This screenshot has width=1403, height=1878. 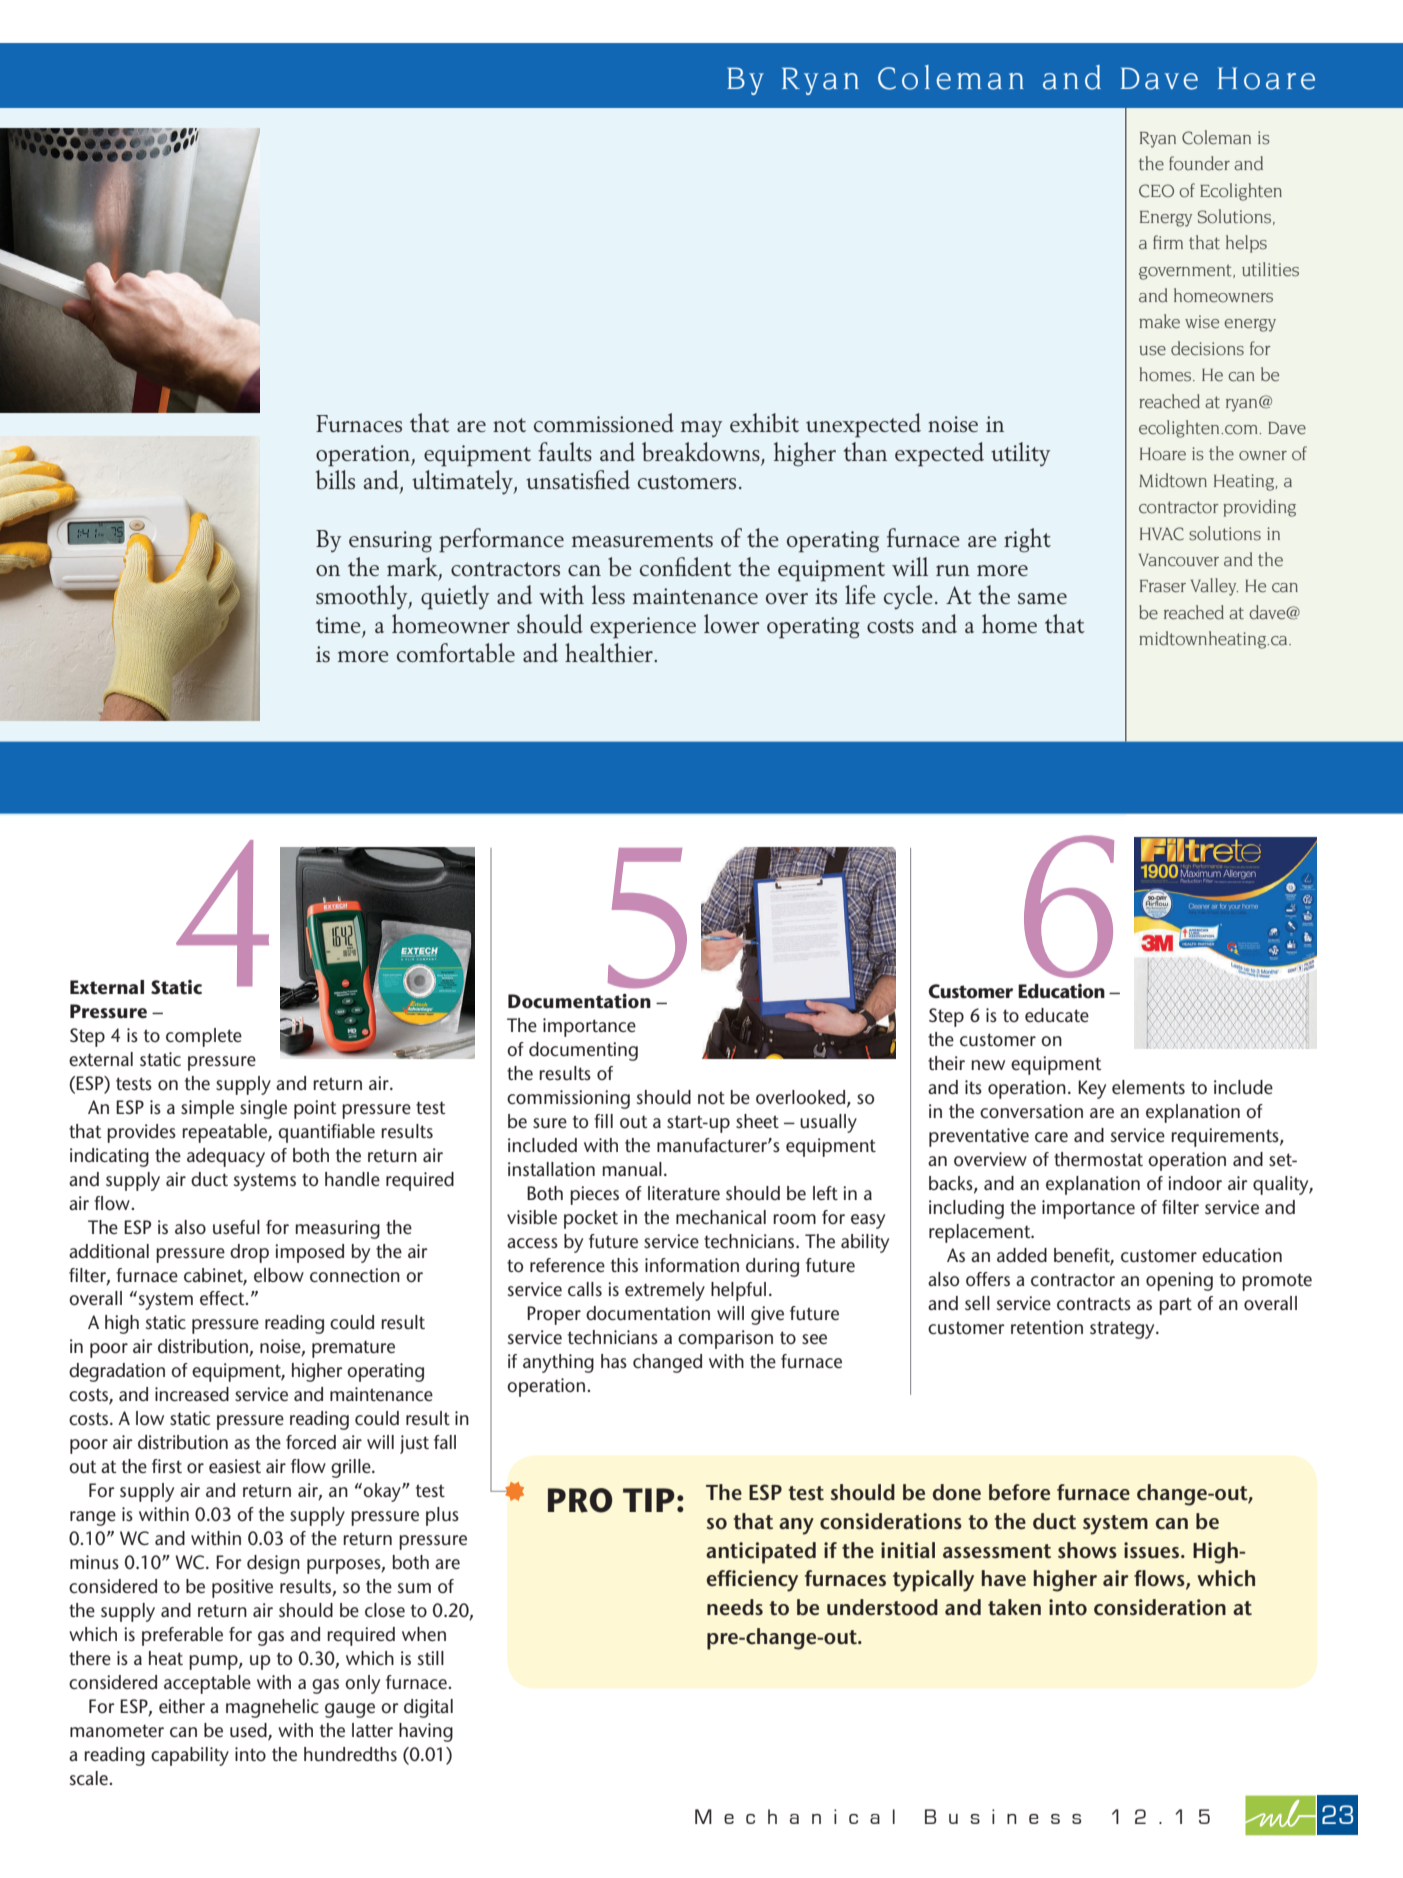 What do you see at coordinates (338, 625) in the screenshot?
I see `time` at bounding box center [338, 625].
